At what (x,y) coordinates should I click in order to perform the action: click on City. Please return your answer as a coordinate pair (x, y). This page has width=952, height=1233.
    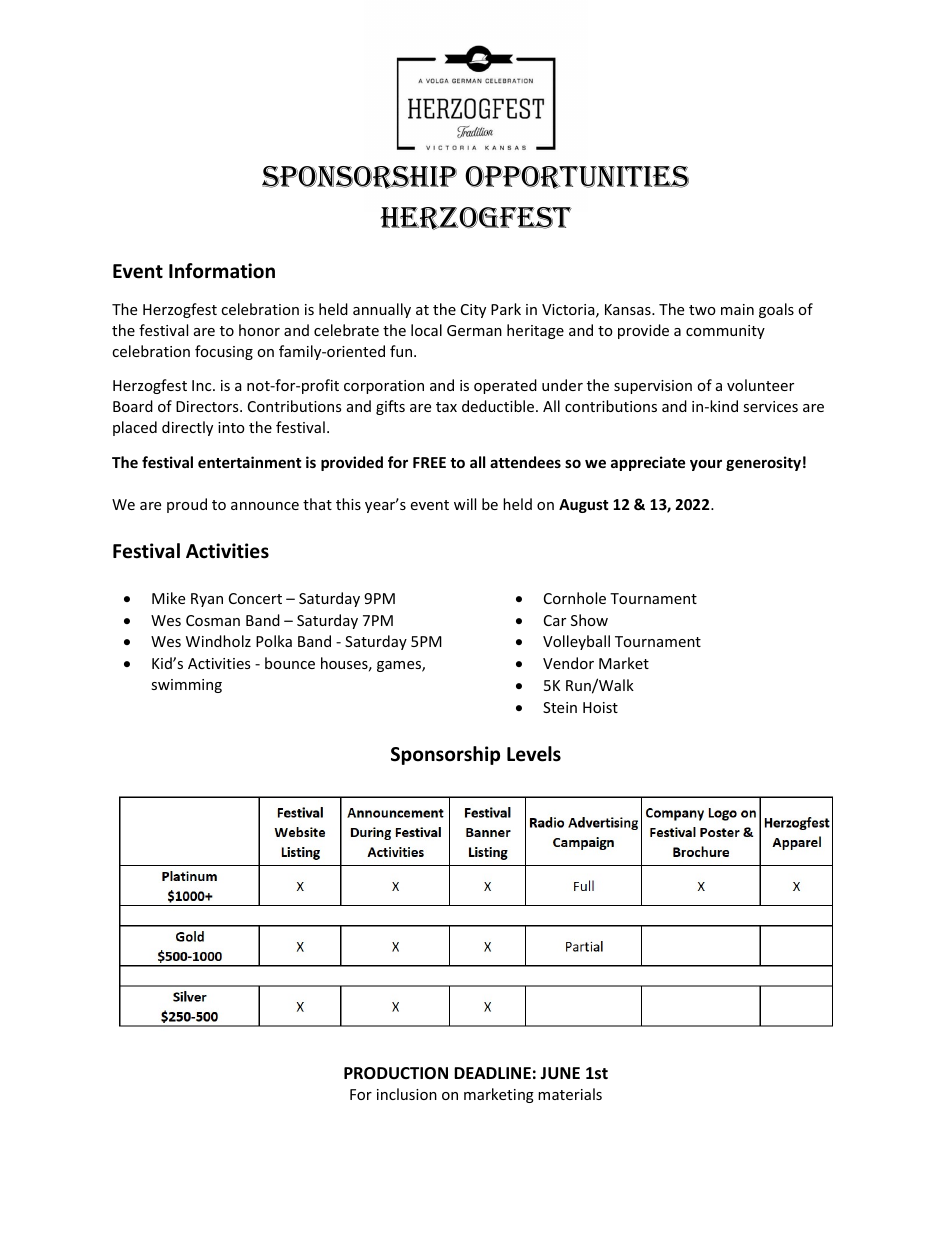
    Looking at the image, I should click on (473, 311).
